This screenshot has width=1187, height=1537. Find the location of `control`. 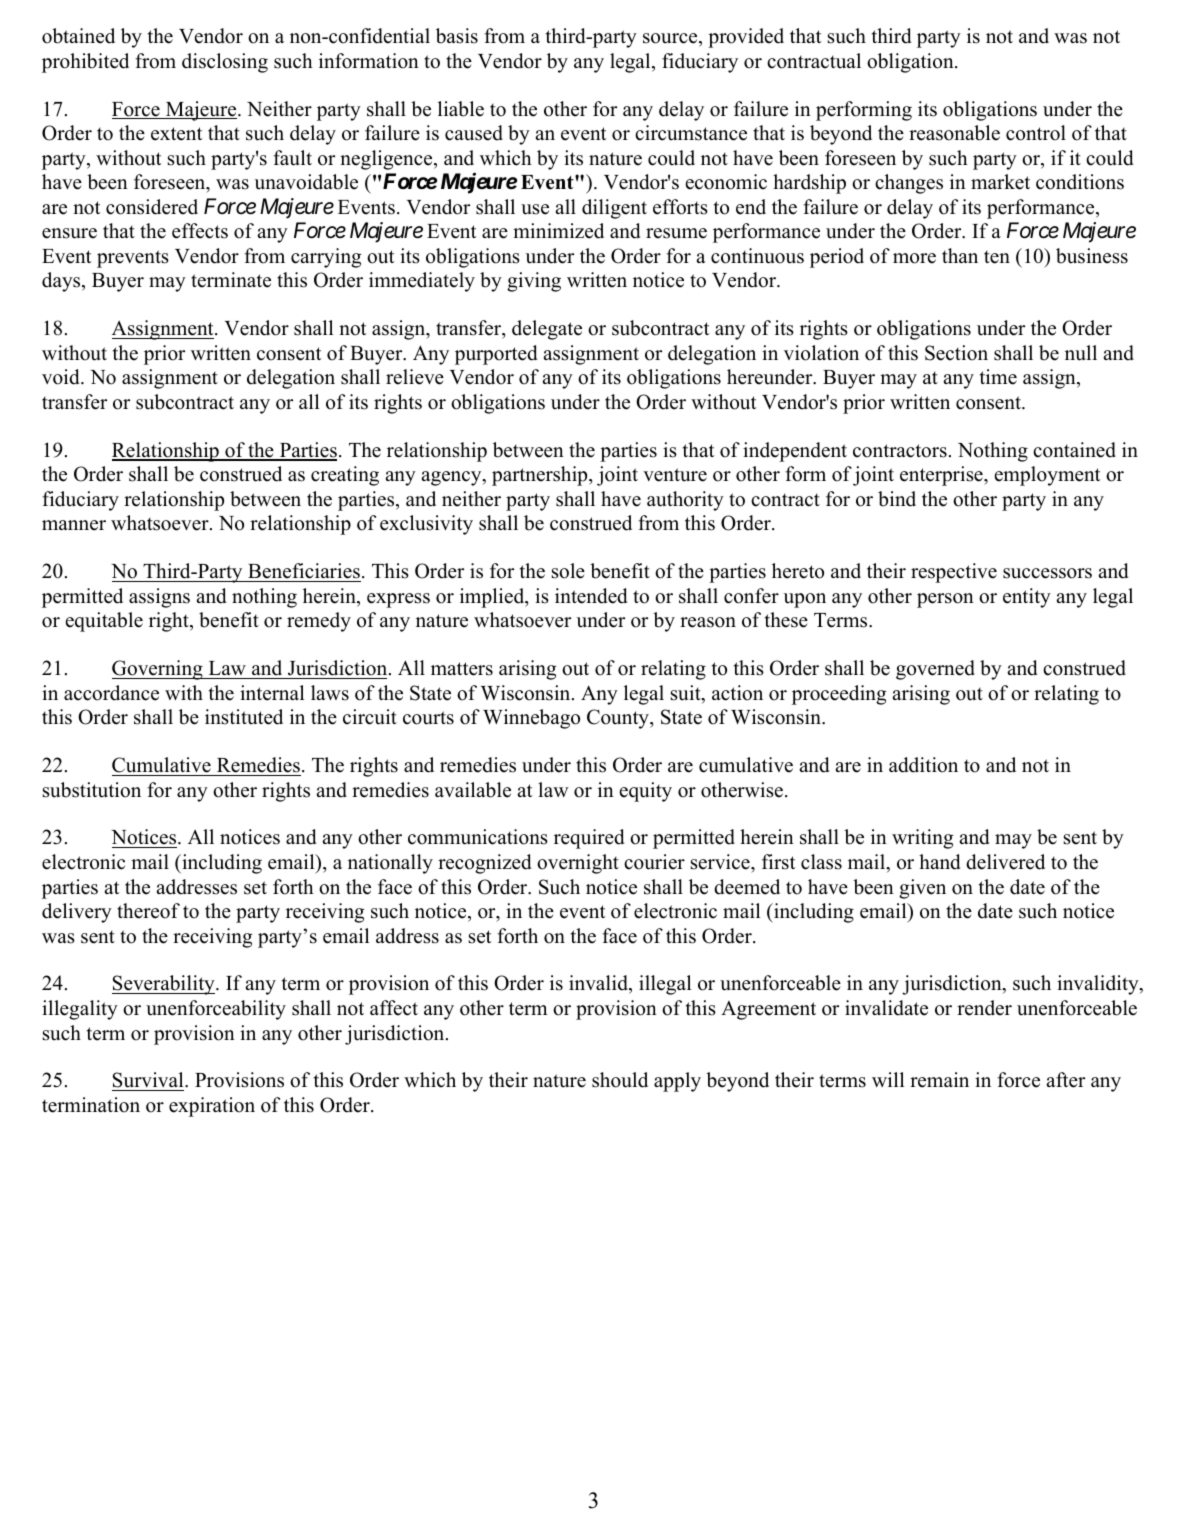

control is located at coordinates (1036, 133).
